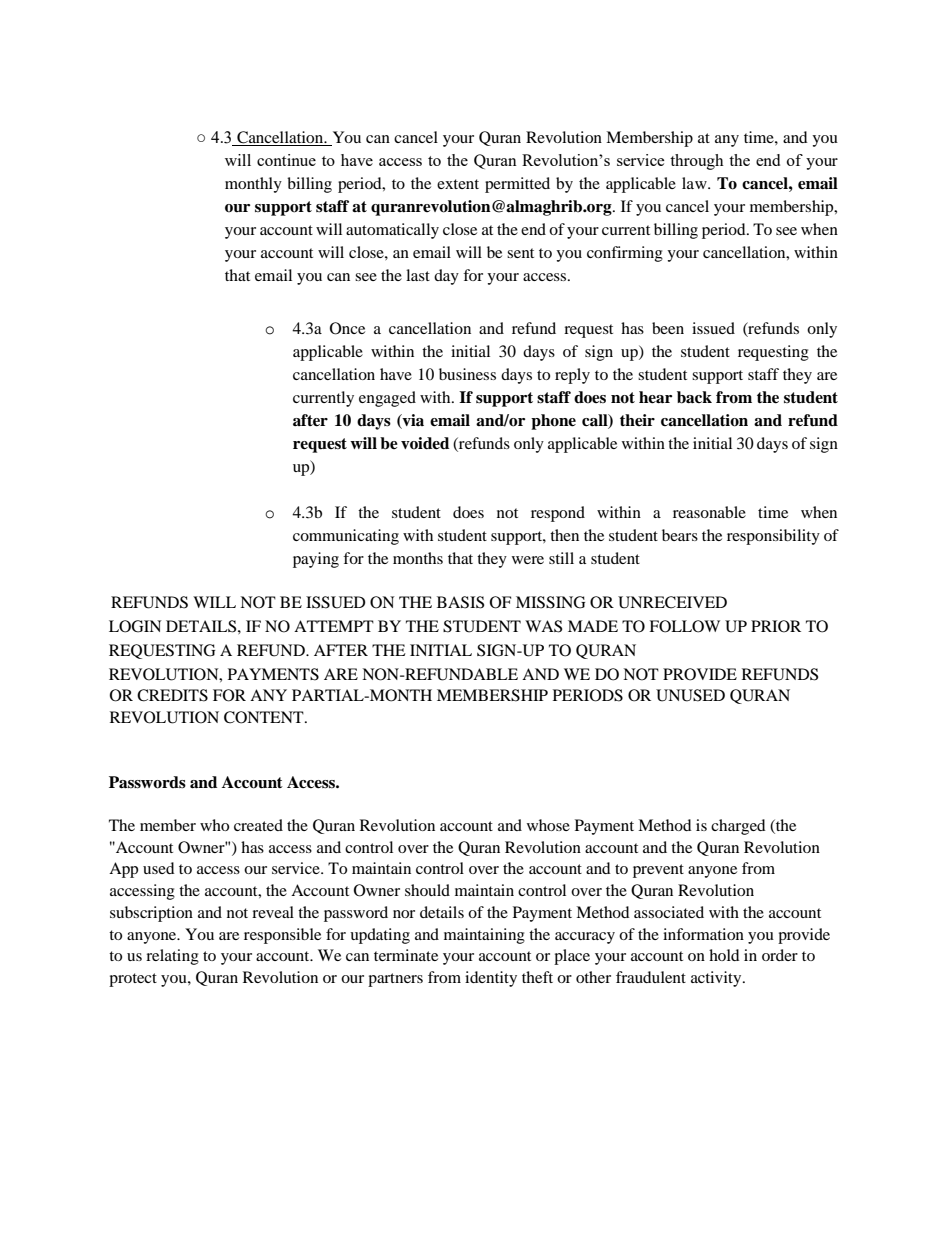  Describe the element at coordinates (172, 957) in the screenshot. I see `relating` at that location.
